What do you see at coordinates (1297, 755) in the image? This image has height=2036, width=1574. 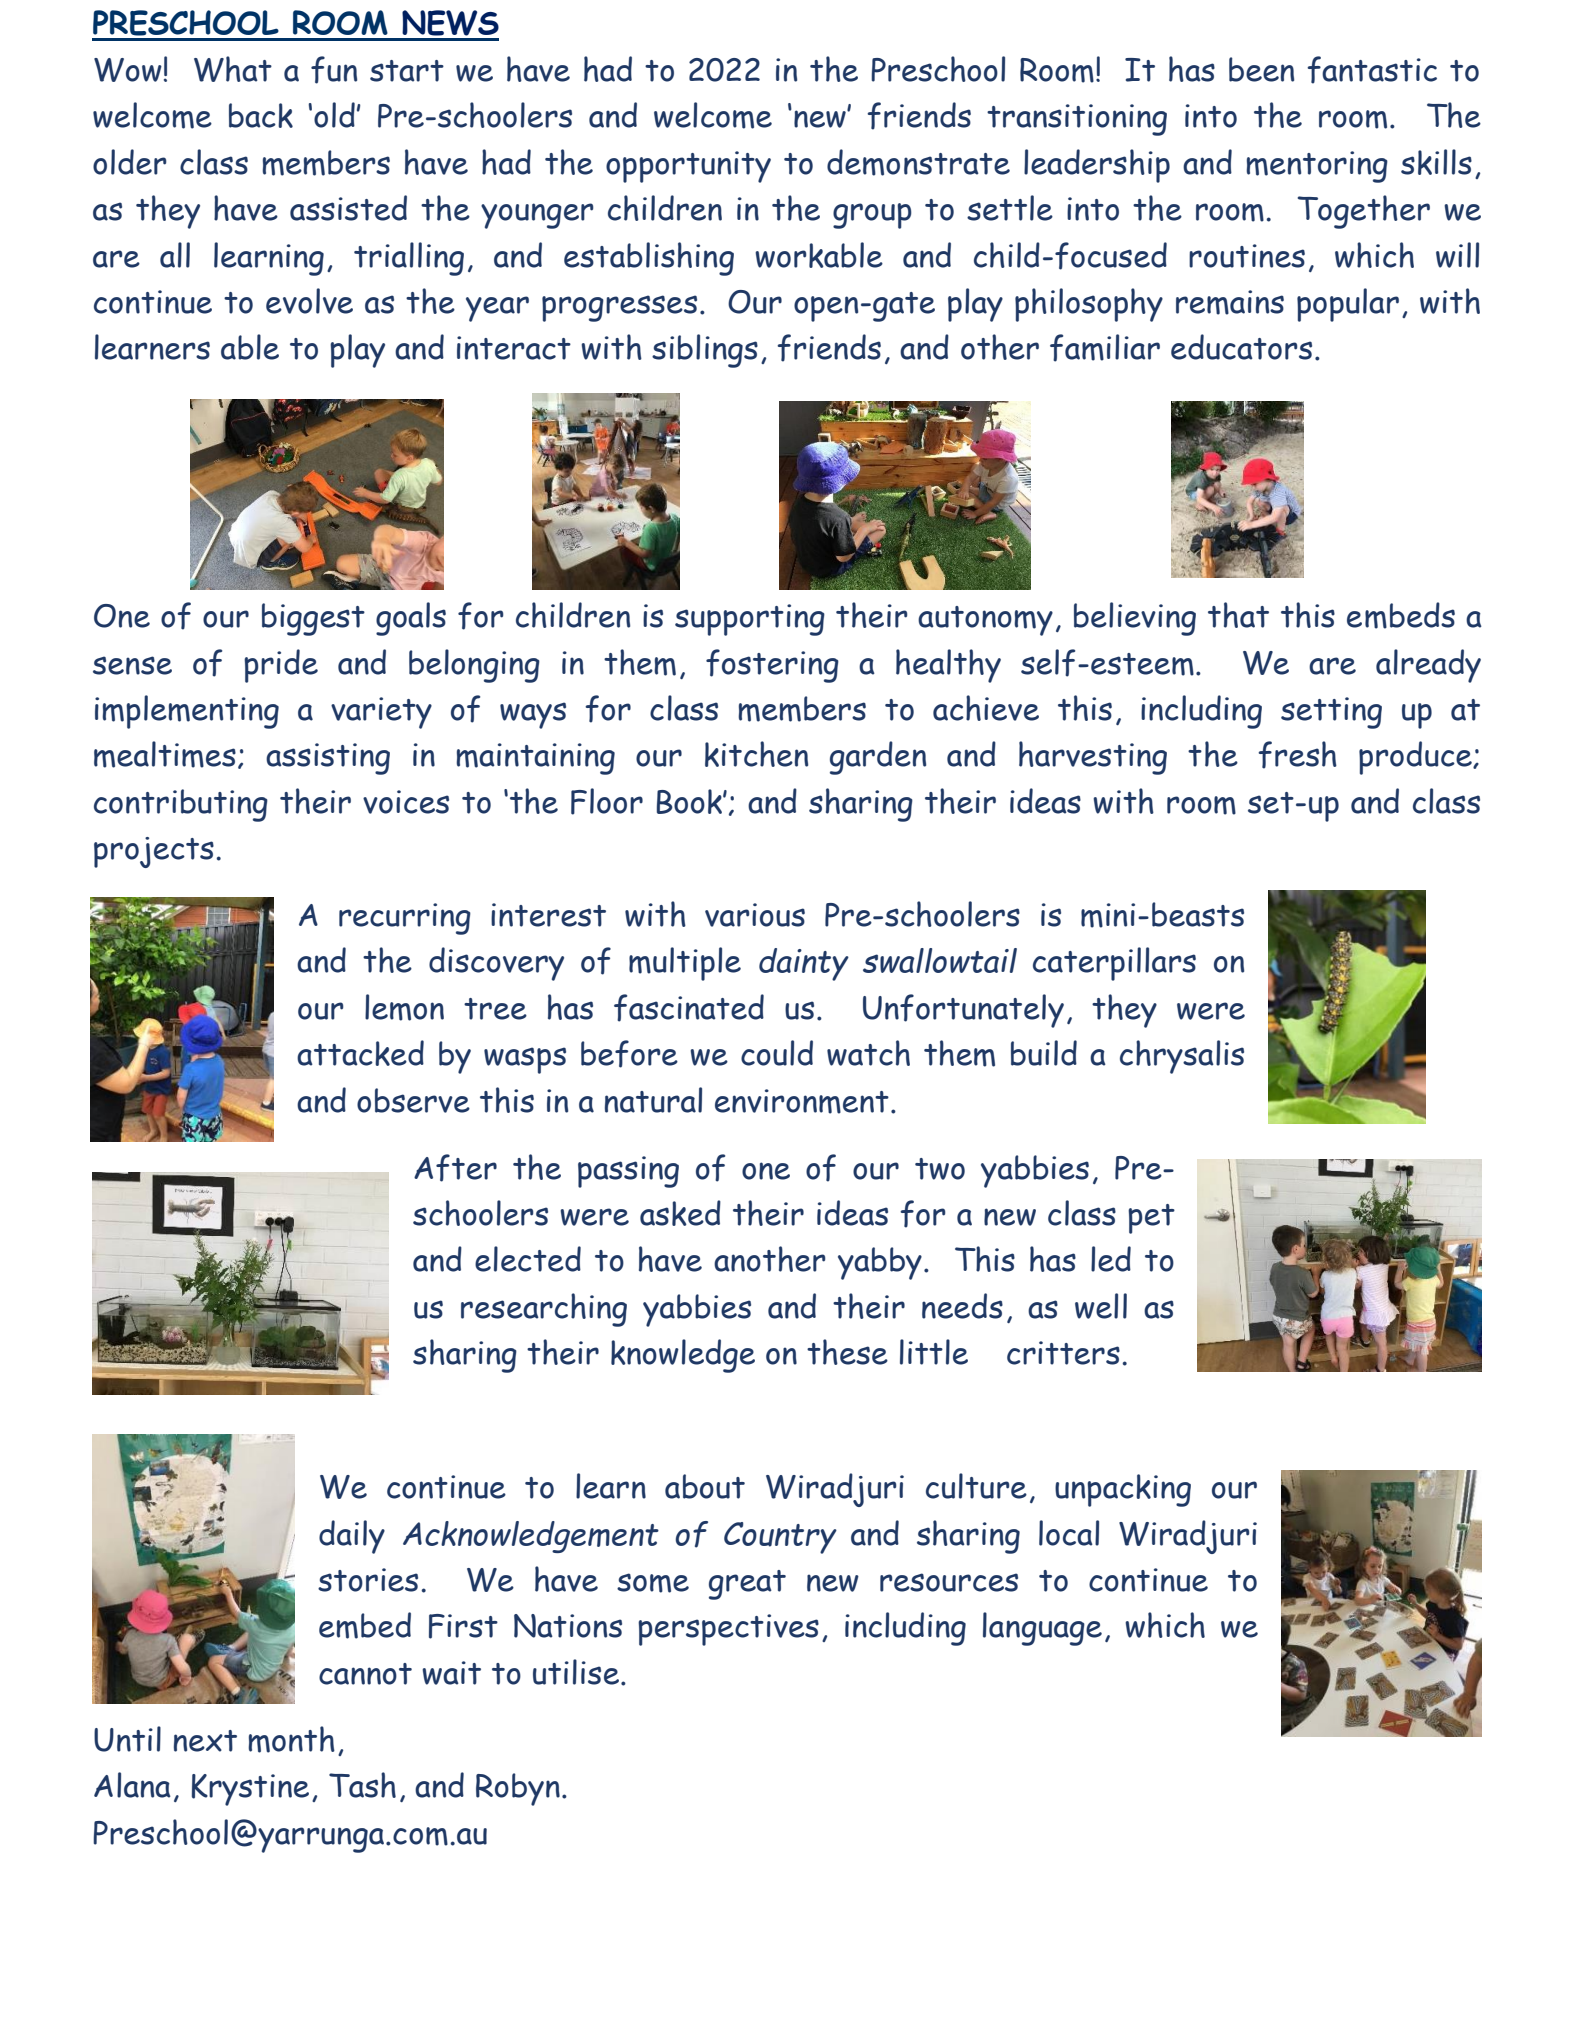 I see `fresh` at bounding box center [1297, 755].
